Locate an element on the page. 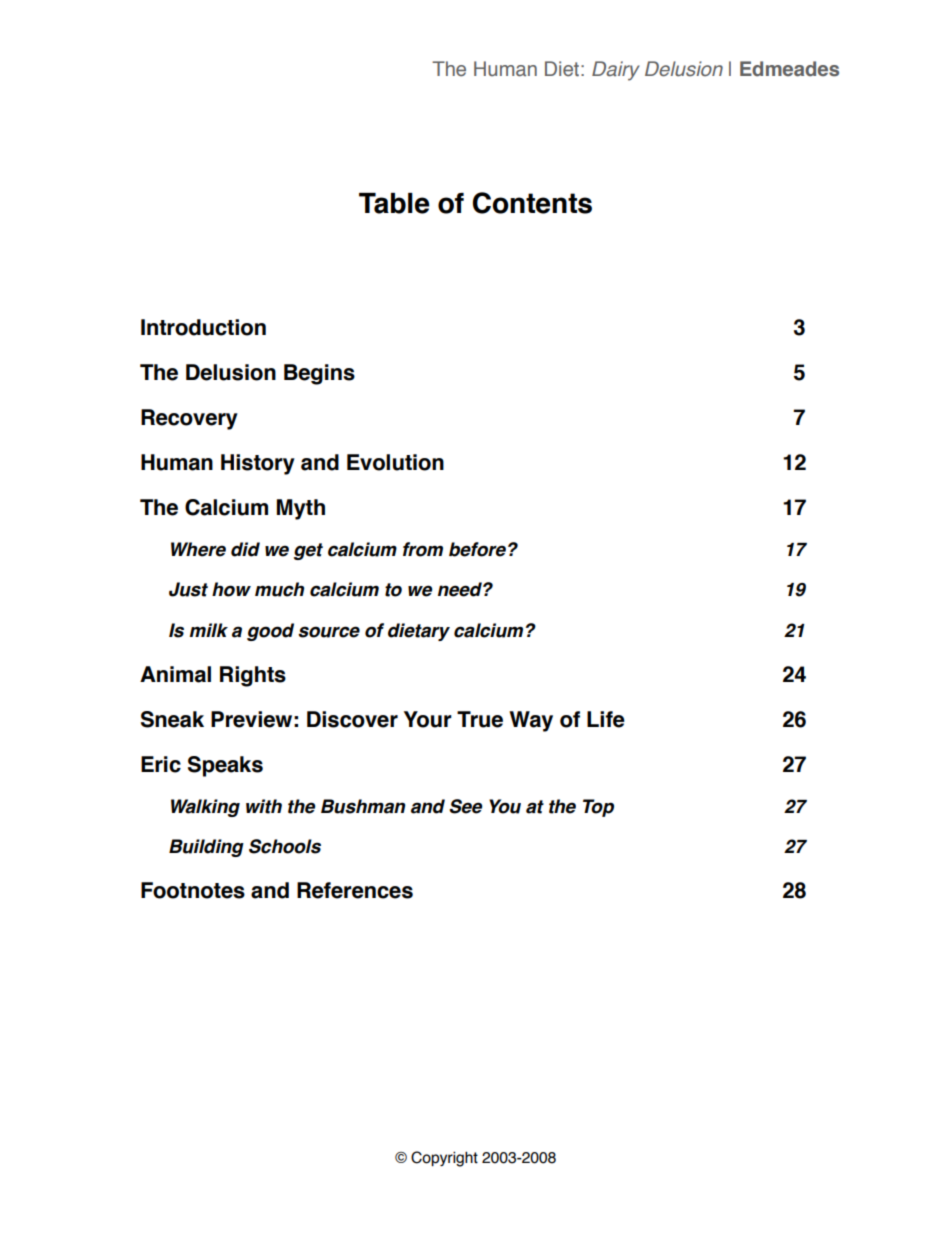 The image size is (952, 1233). Speaks is located at coordinates (225, 766).
